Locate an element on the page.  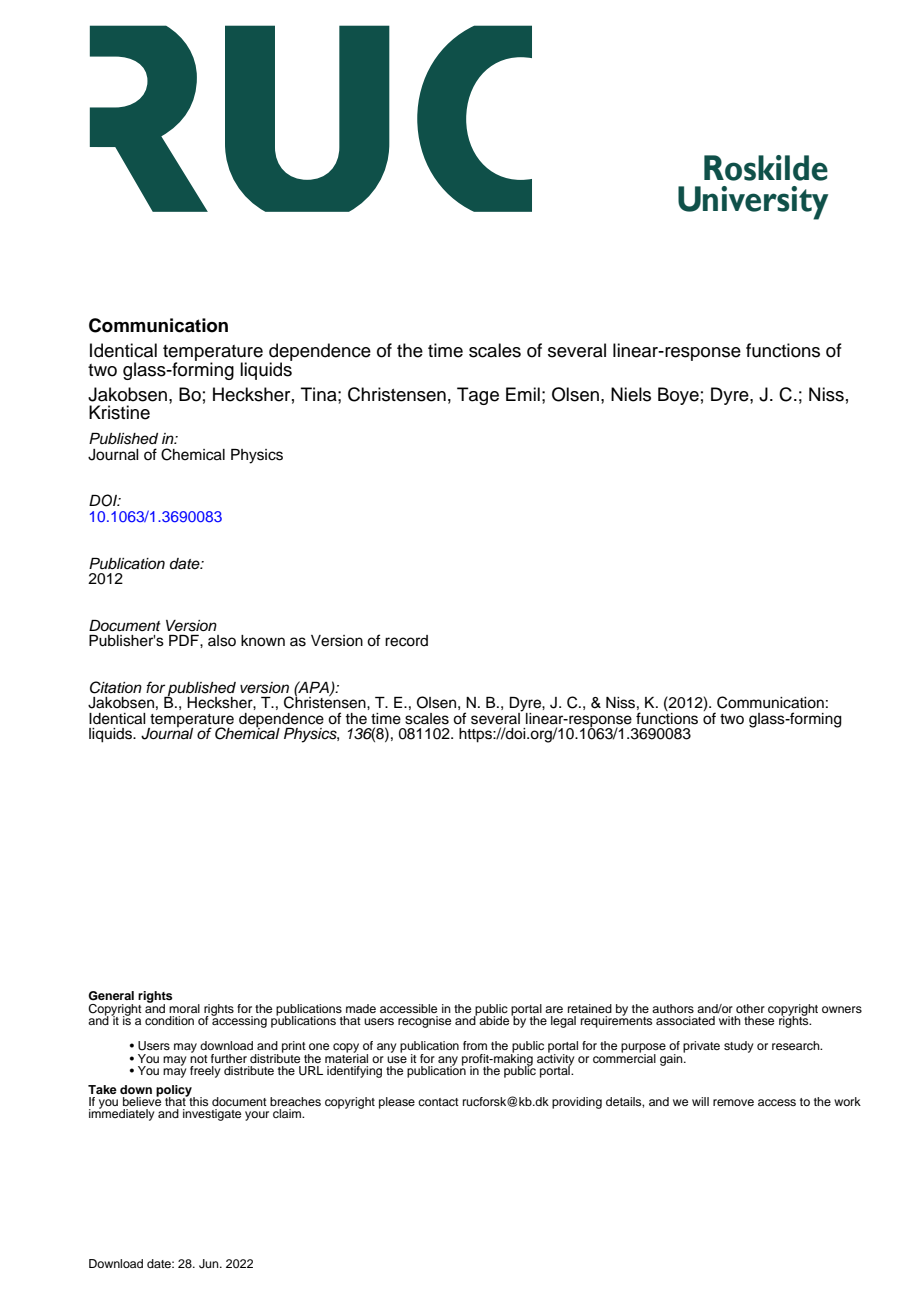
PDF is located at coordinates (185, 640).
